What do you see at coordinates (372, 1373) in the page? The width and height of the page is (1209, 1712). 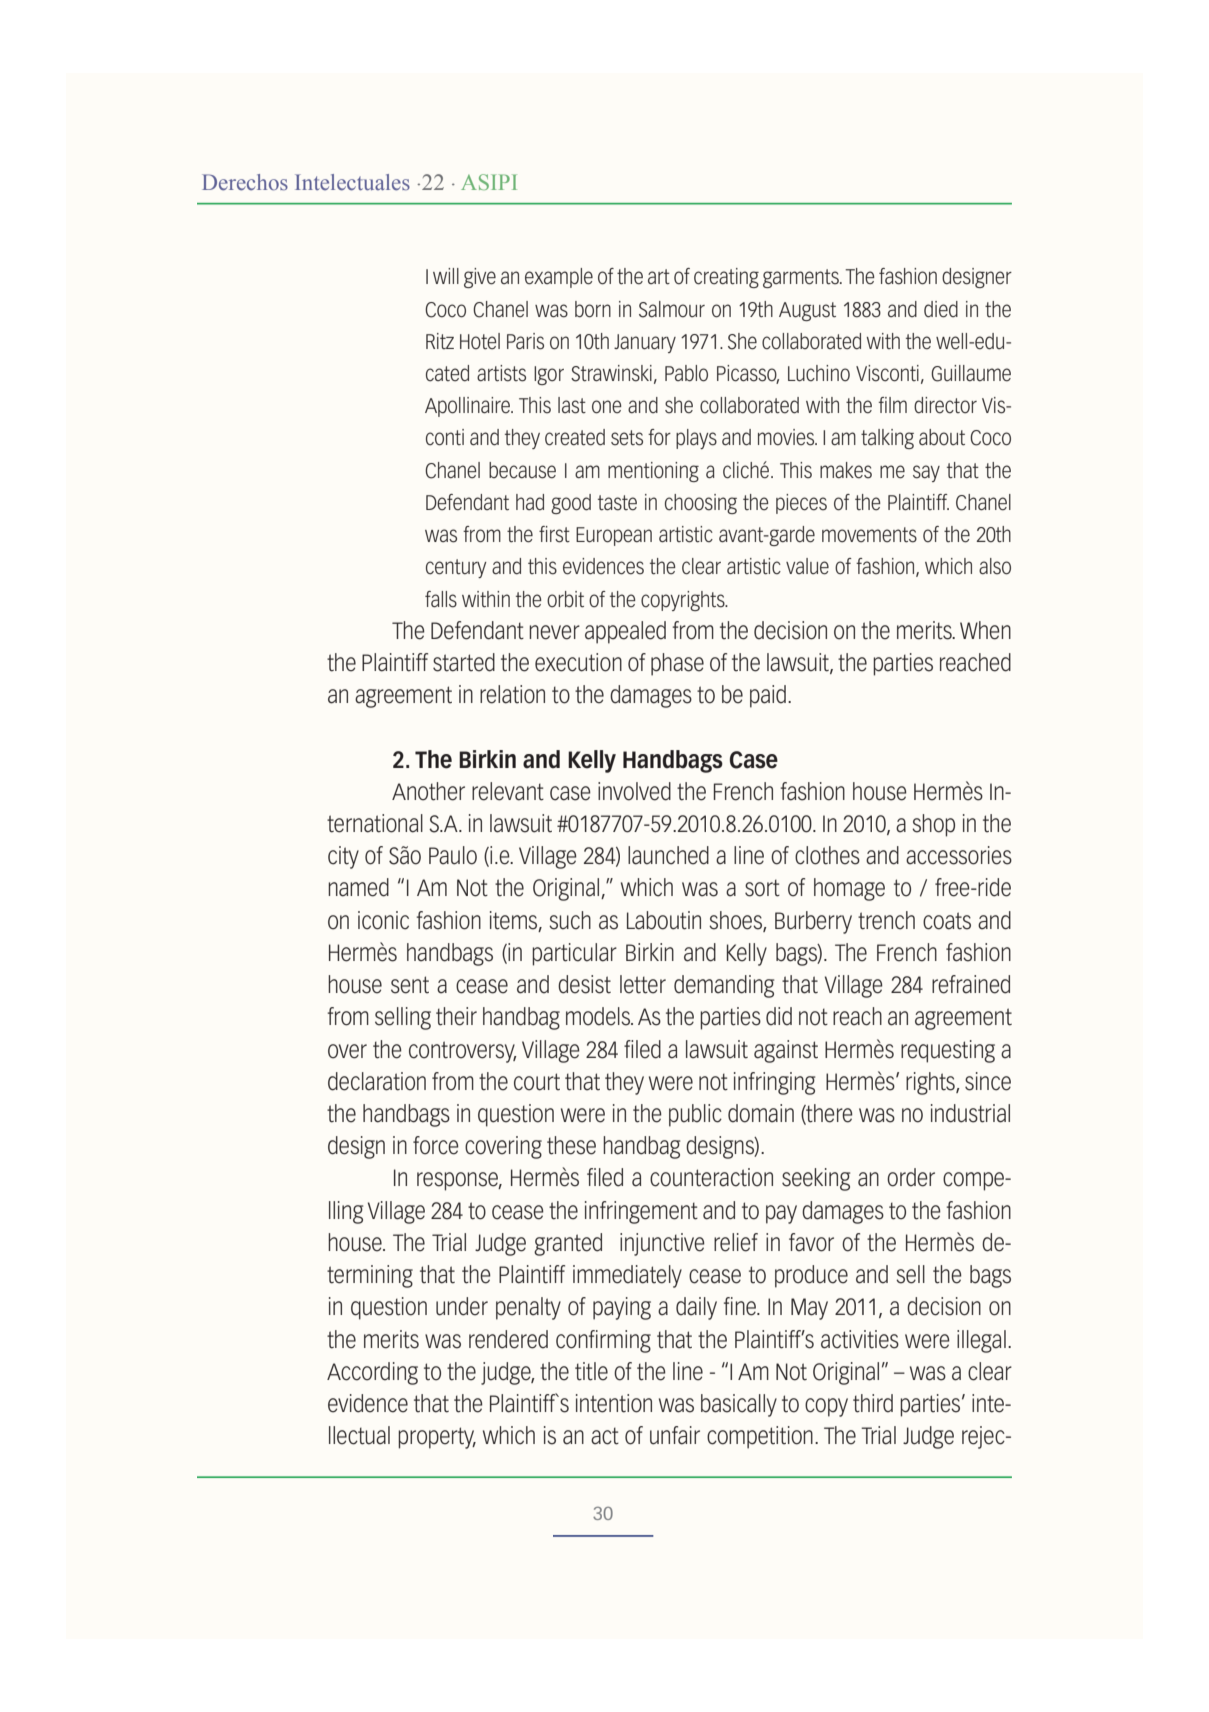 I see `According` at bounding box center [372, 1373].
